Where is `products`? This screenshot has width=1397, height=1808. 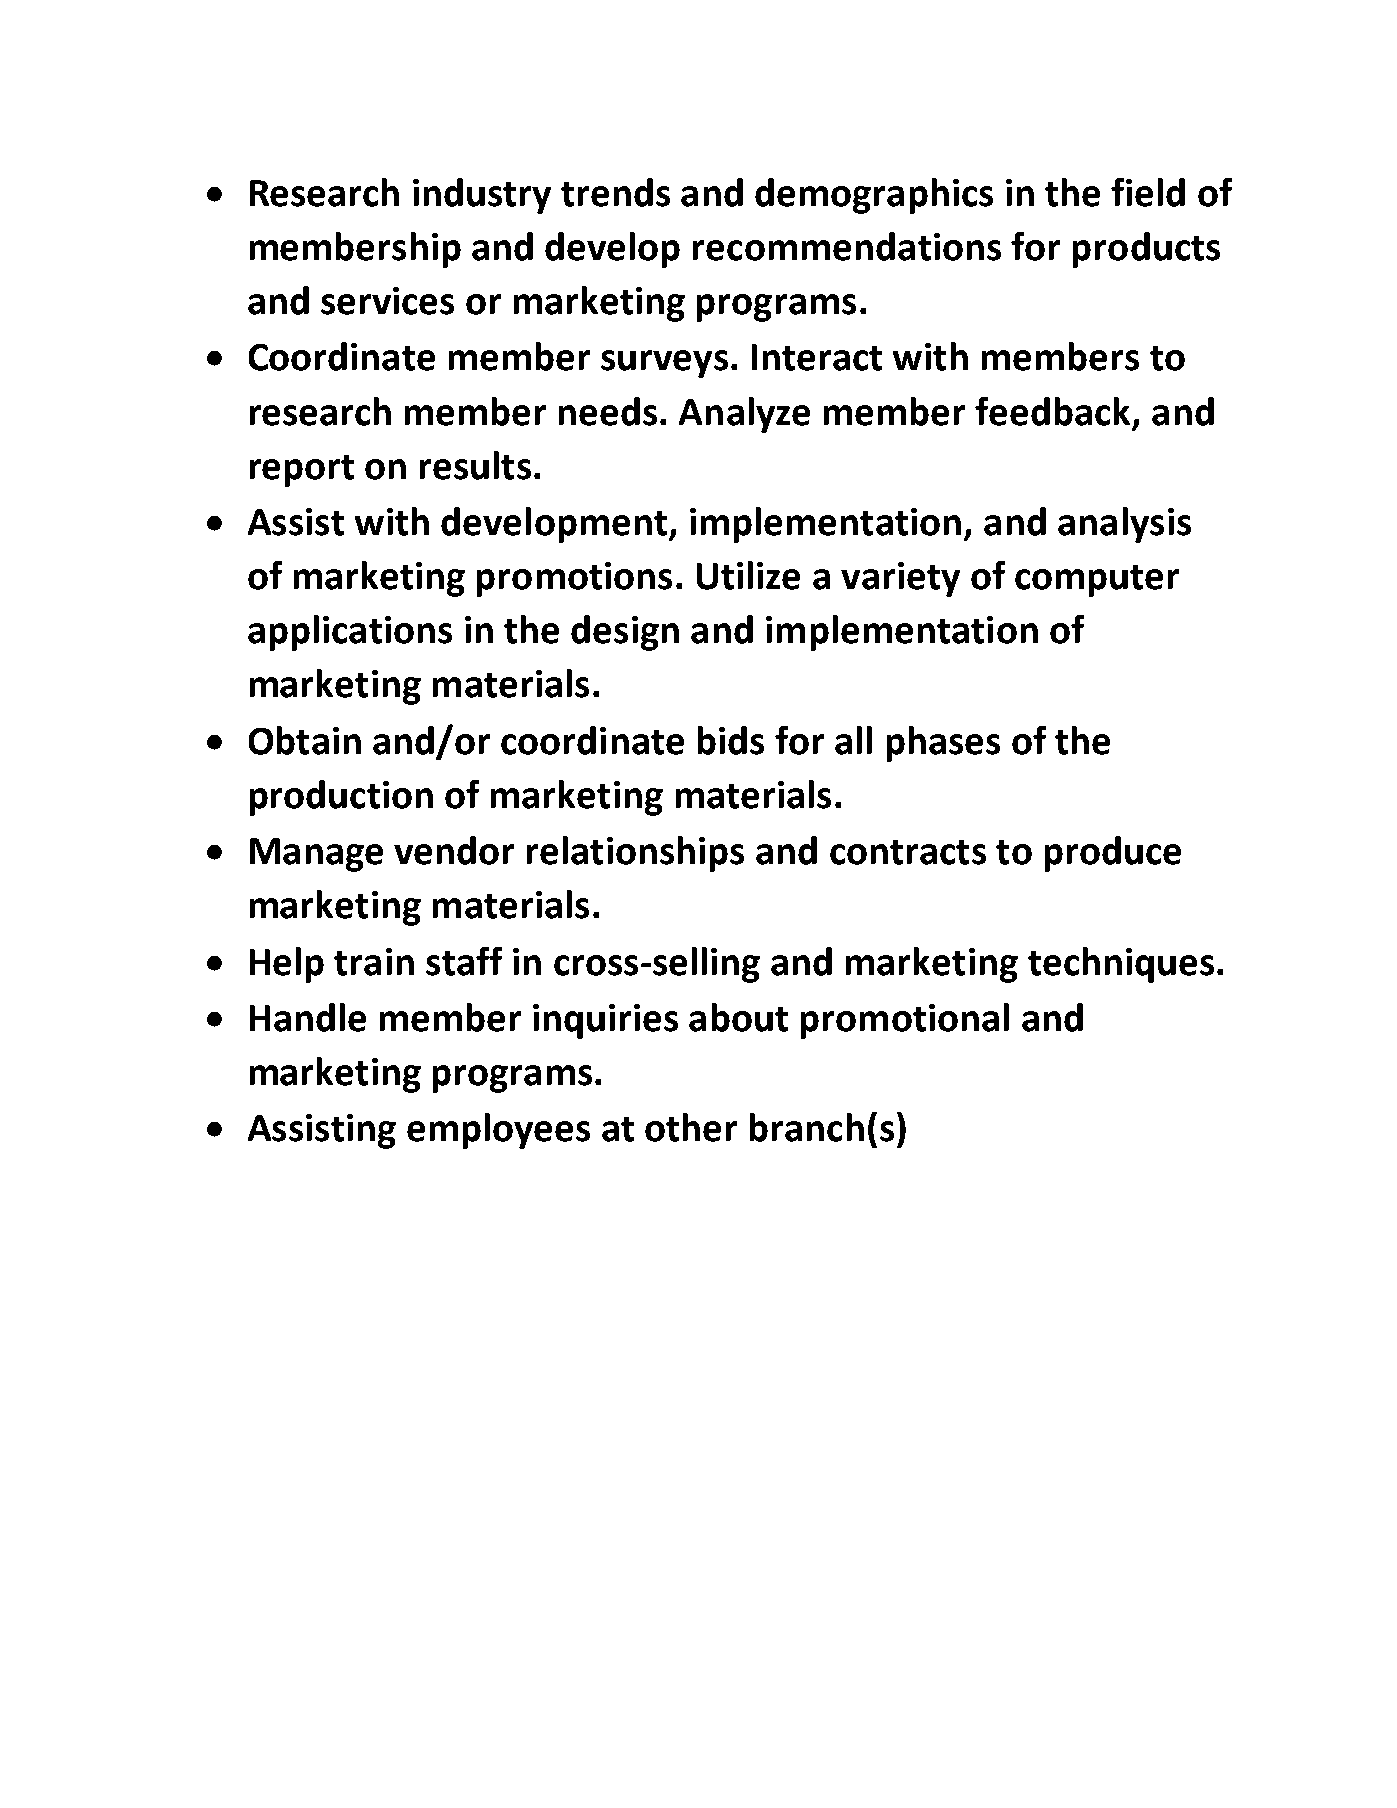 products is located at coordinates (1146, 250).
